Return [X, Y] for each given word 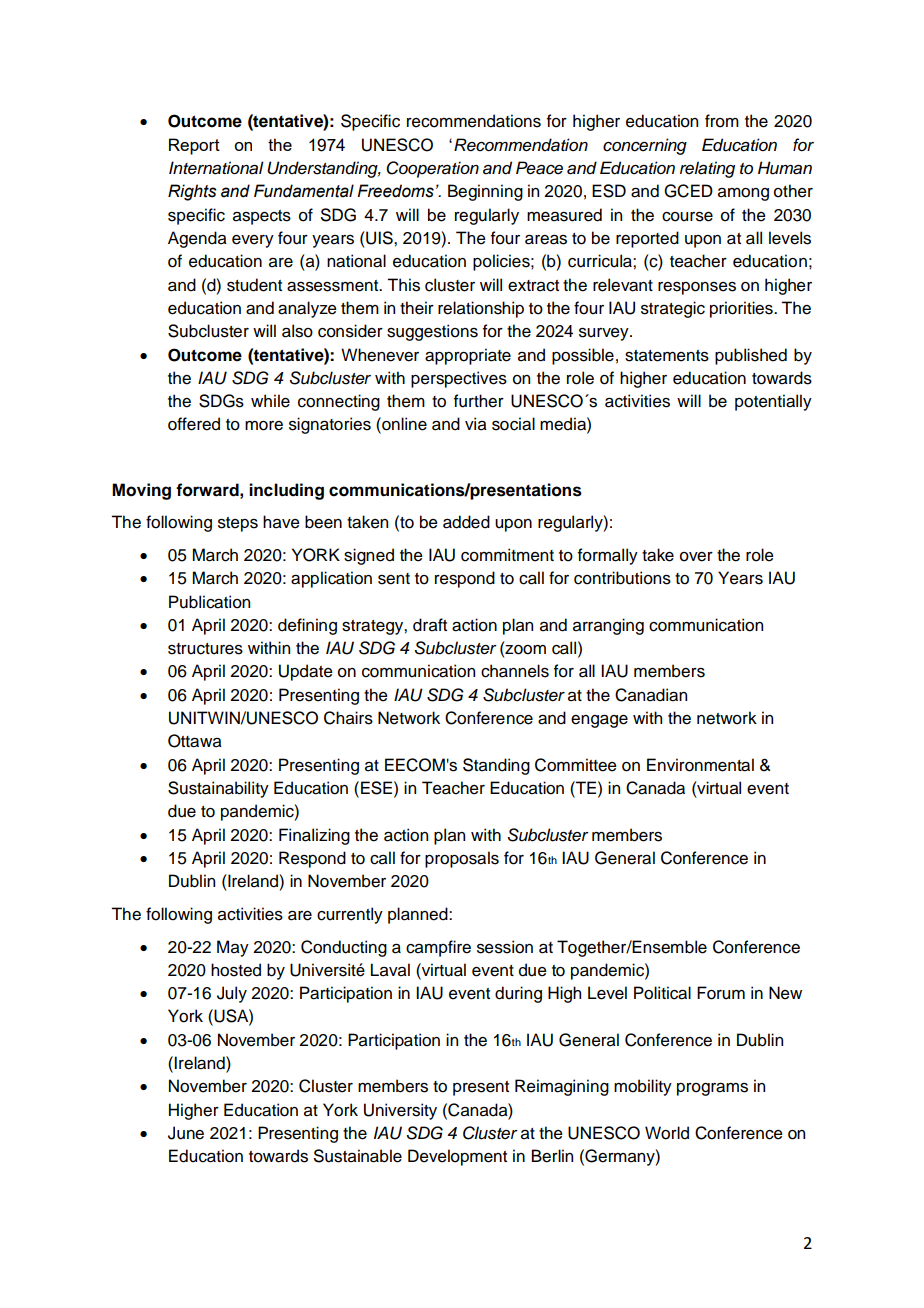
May [233, 948]
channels [515, 671]
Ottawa [195, 741]
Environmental [700, 765]
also [297, 331]
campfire [438, 948]
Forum [721, 993]
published [751, 356]
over [696, 557]
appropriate [468, 356]
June [186, 1133]
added [466, 522]
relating [707, 169]
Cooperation [432, 169]
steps [238, 524]
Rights [192, 192]
